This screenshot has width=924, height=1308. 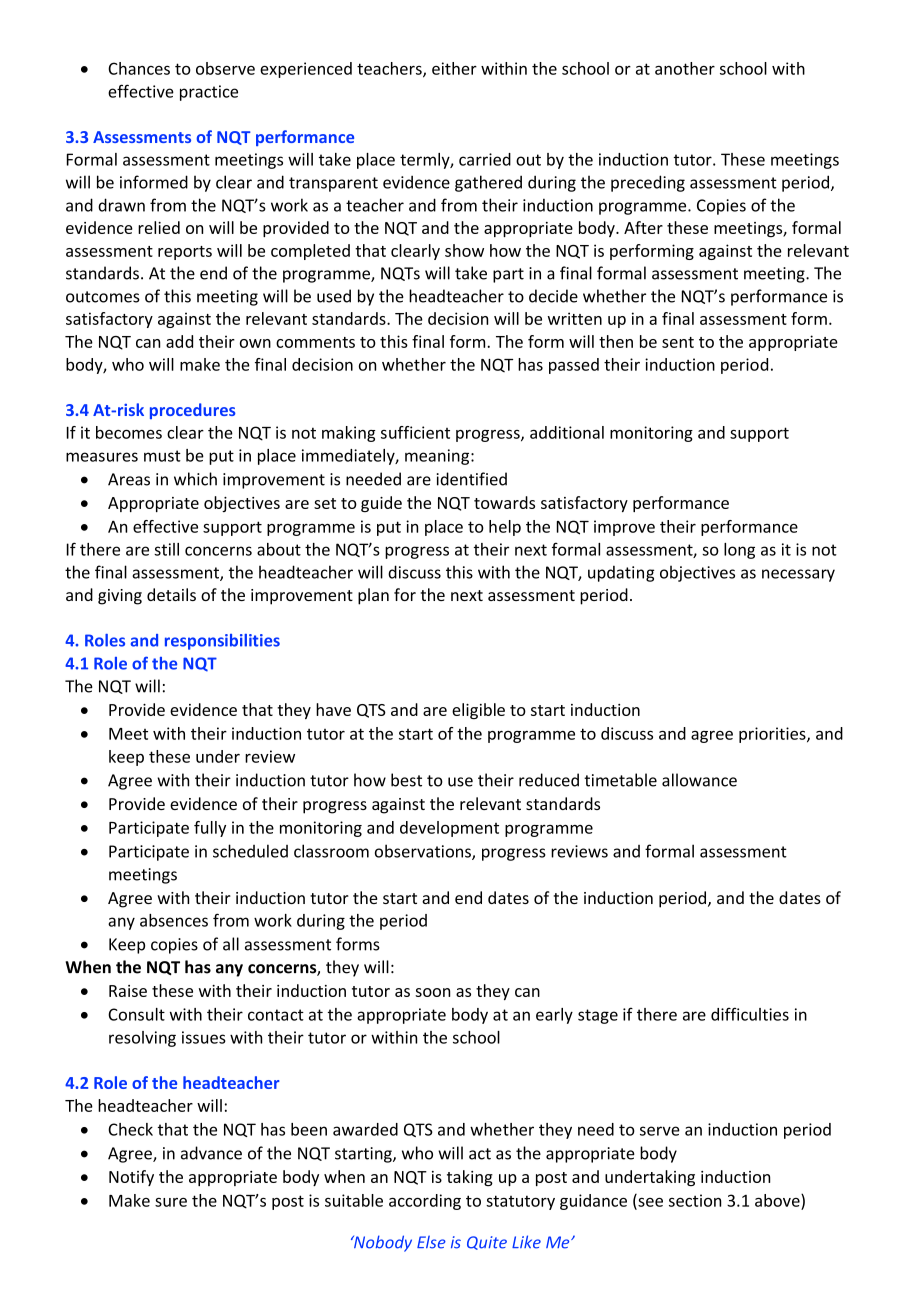 What do you see at coordinates (454, 68) in the screenshot?
I see `either` at bounding box center [454, 68].
